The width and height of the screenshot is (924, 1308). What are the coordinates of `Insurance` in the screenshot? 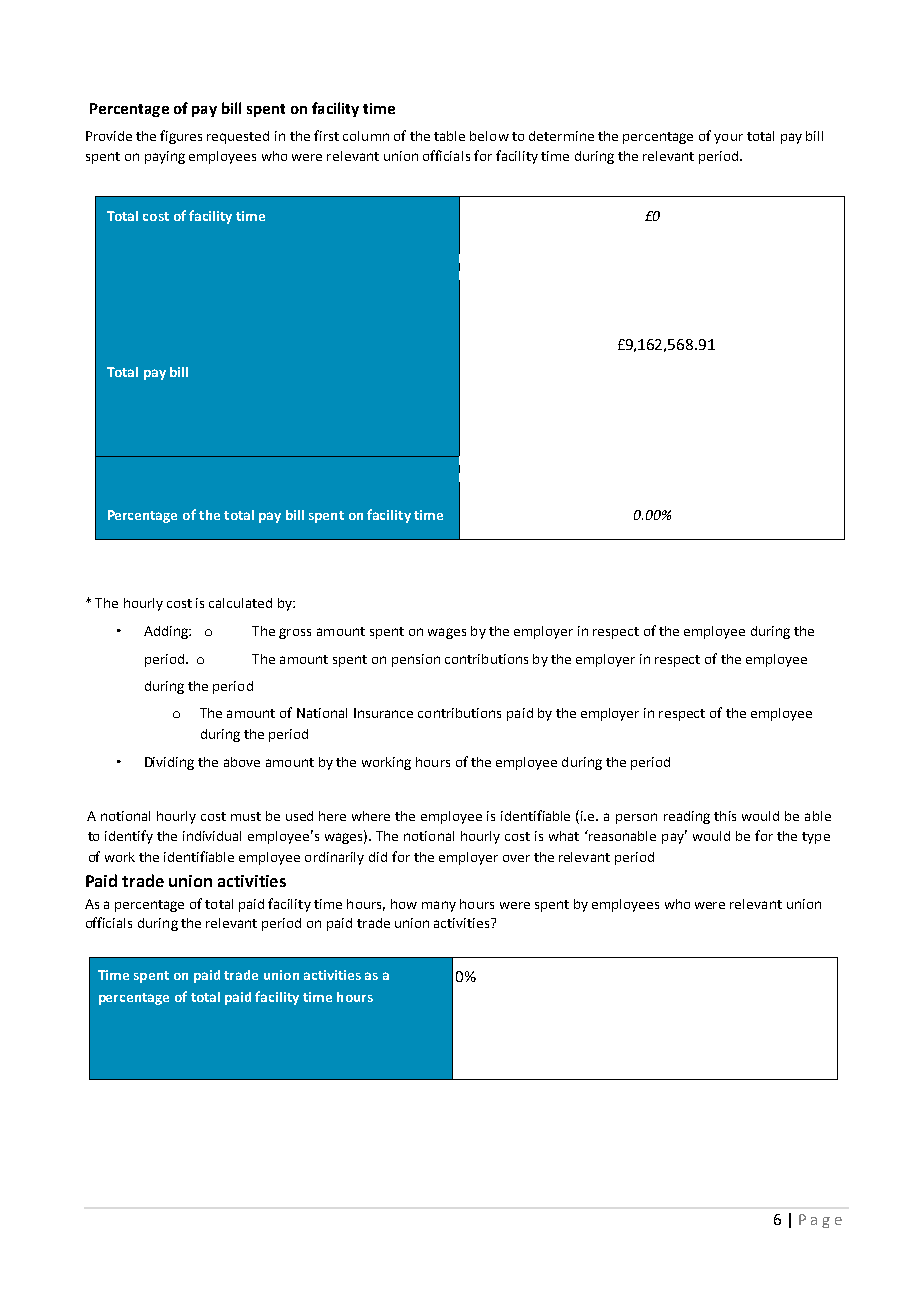 It's located at (383, 713).
